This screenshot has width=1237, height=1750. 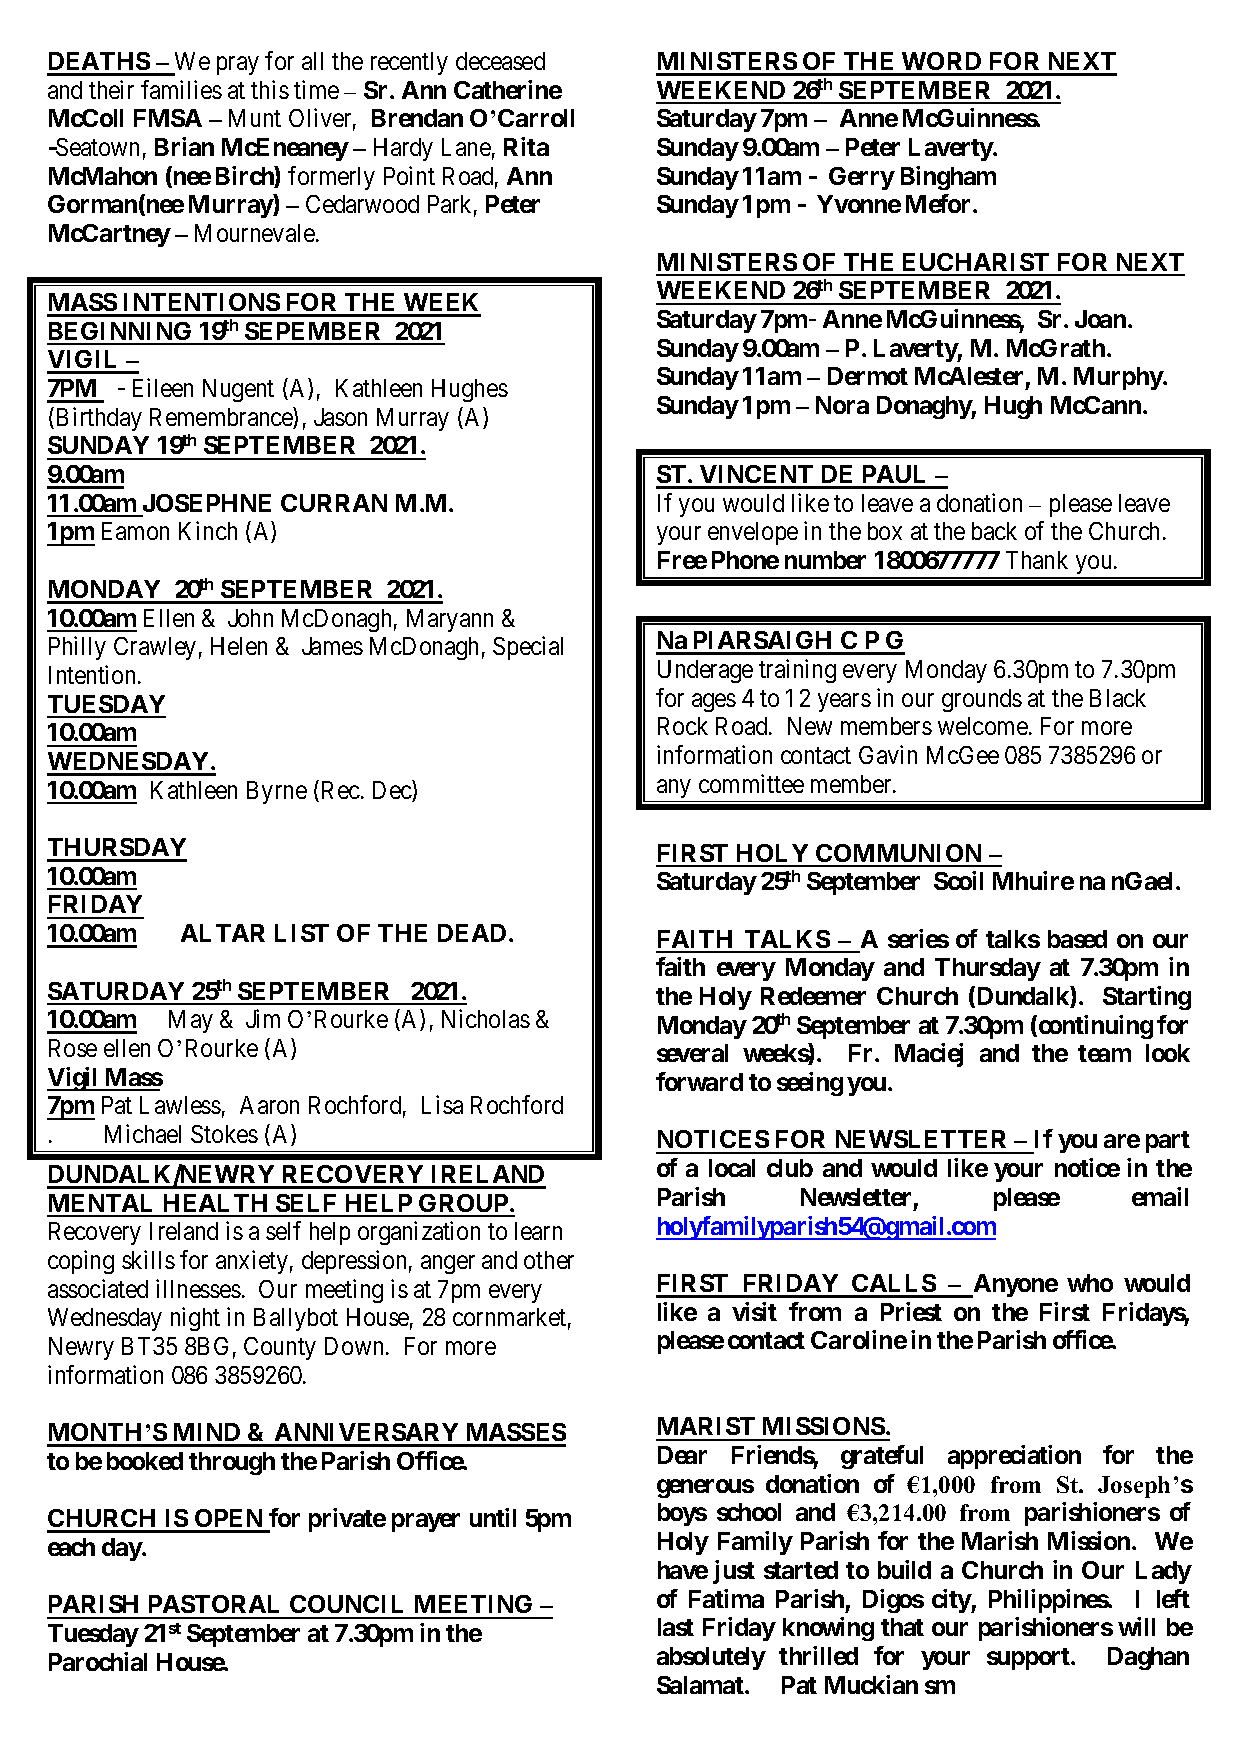 I want to click on based, so click(x=1077, y=939).
